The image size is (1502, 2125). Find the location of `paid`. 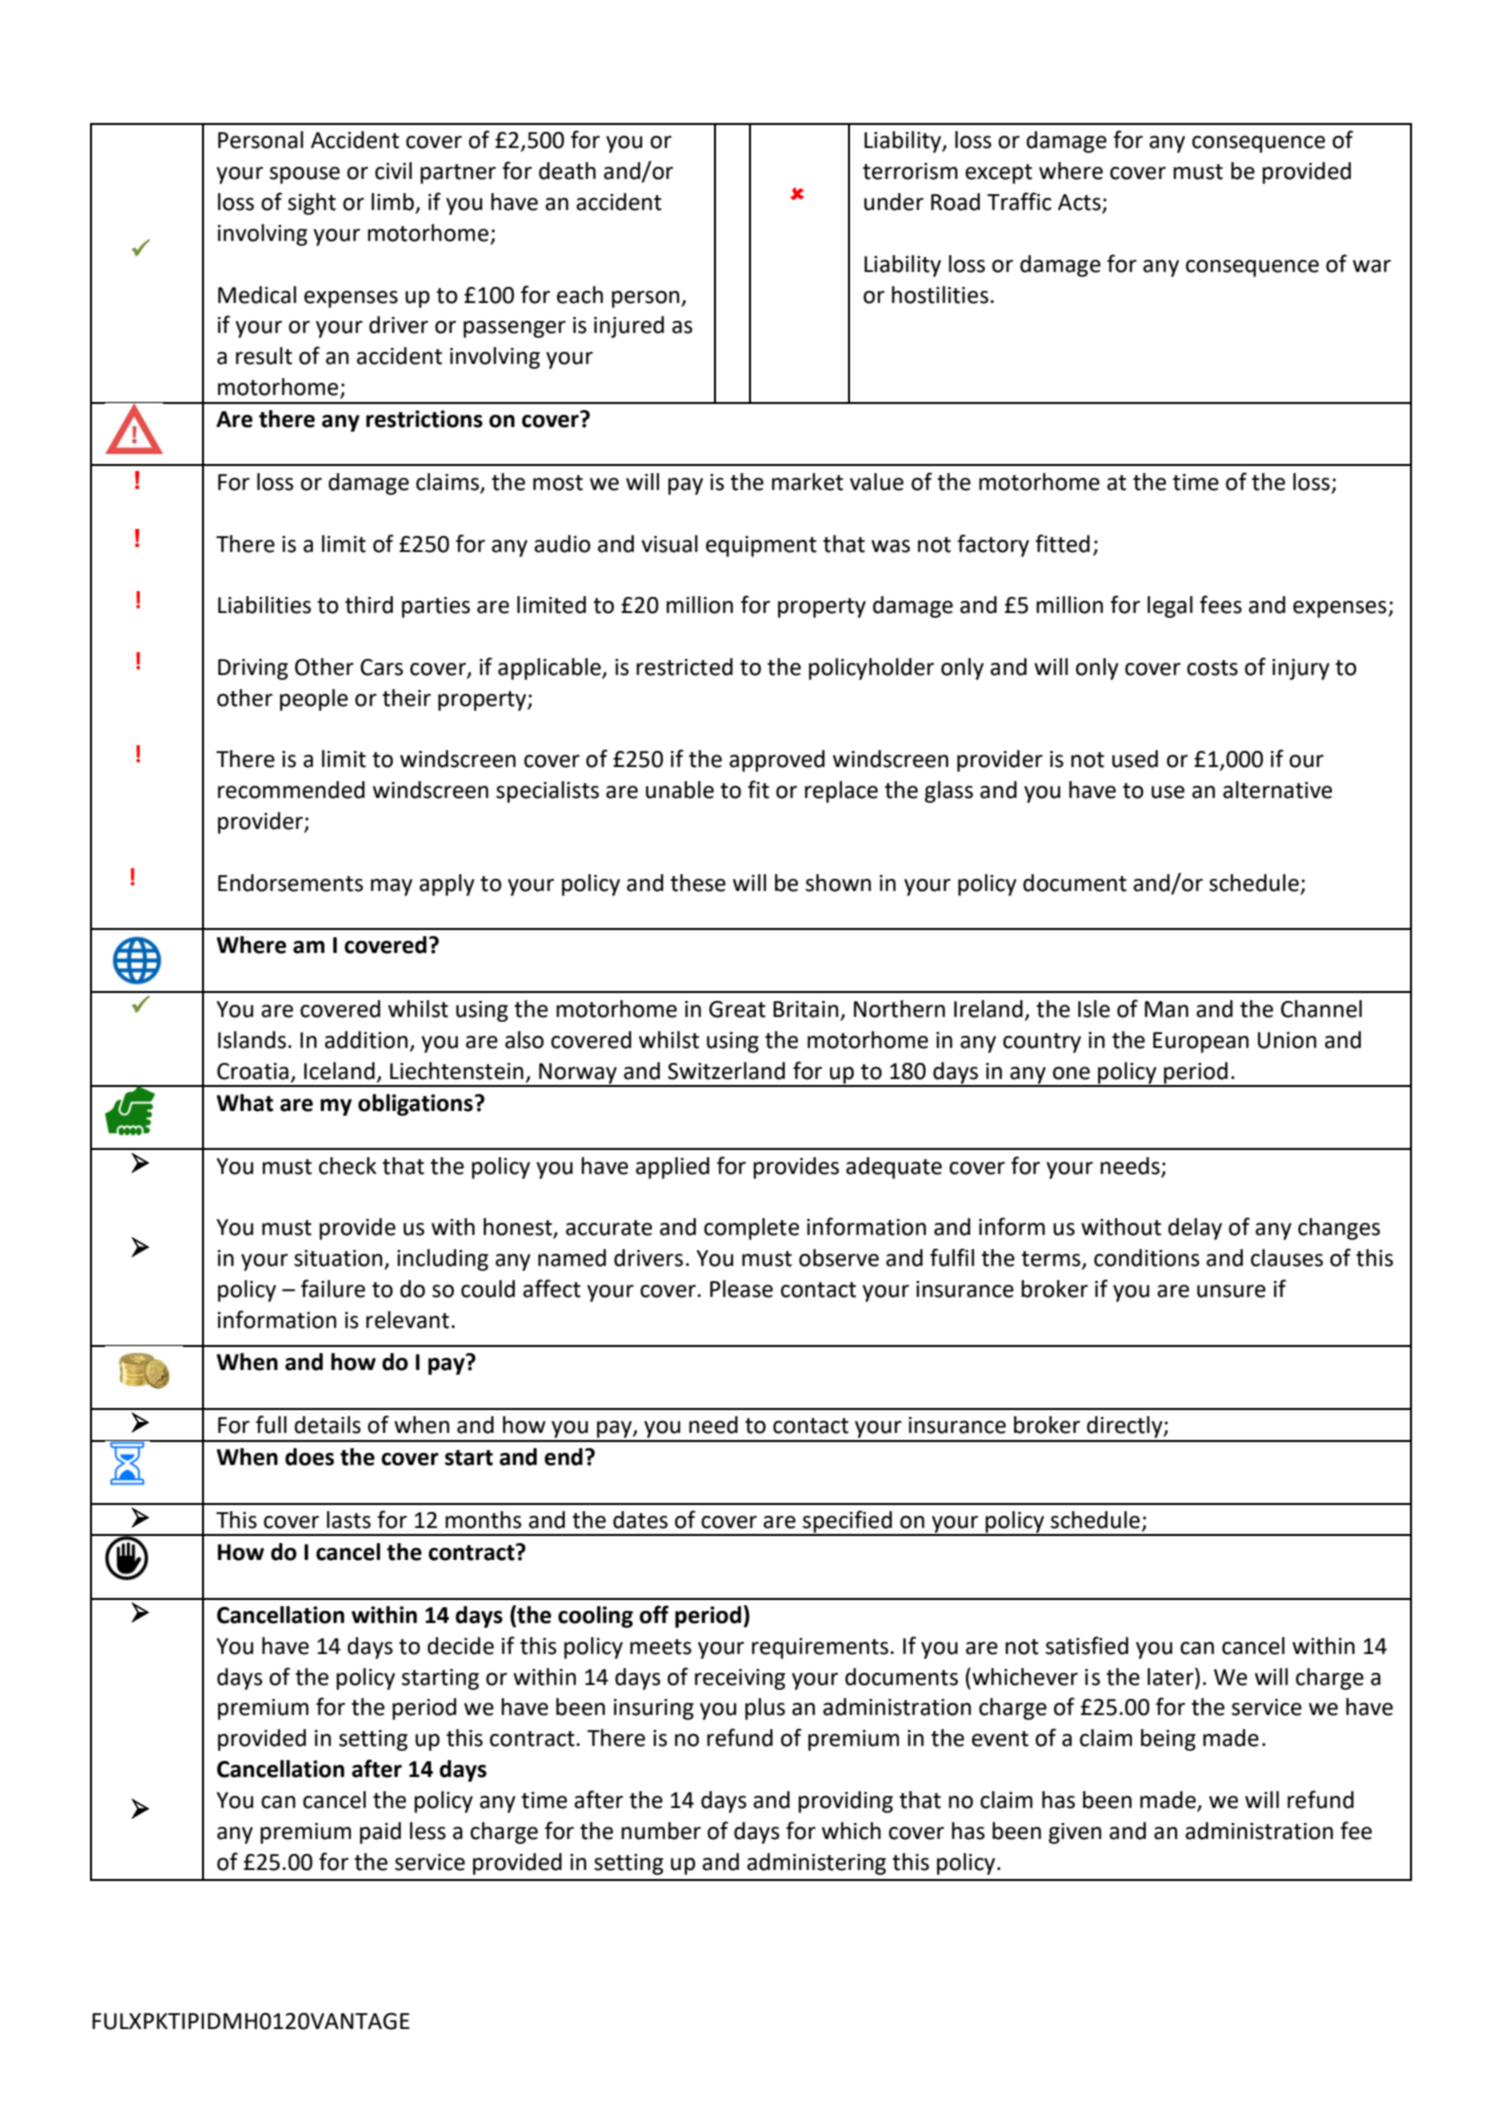

paid is located at coordinates (380, 1833).
